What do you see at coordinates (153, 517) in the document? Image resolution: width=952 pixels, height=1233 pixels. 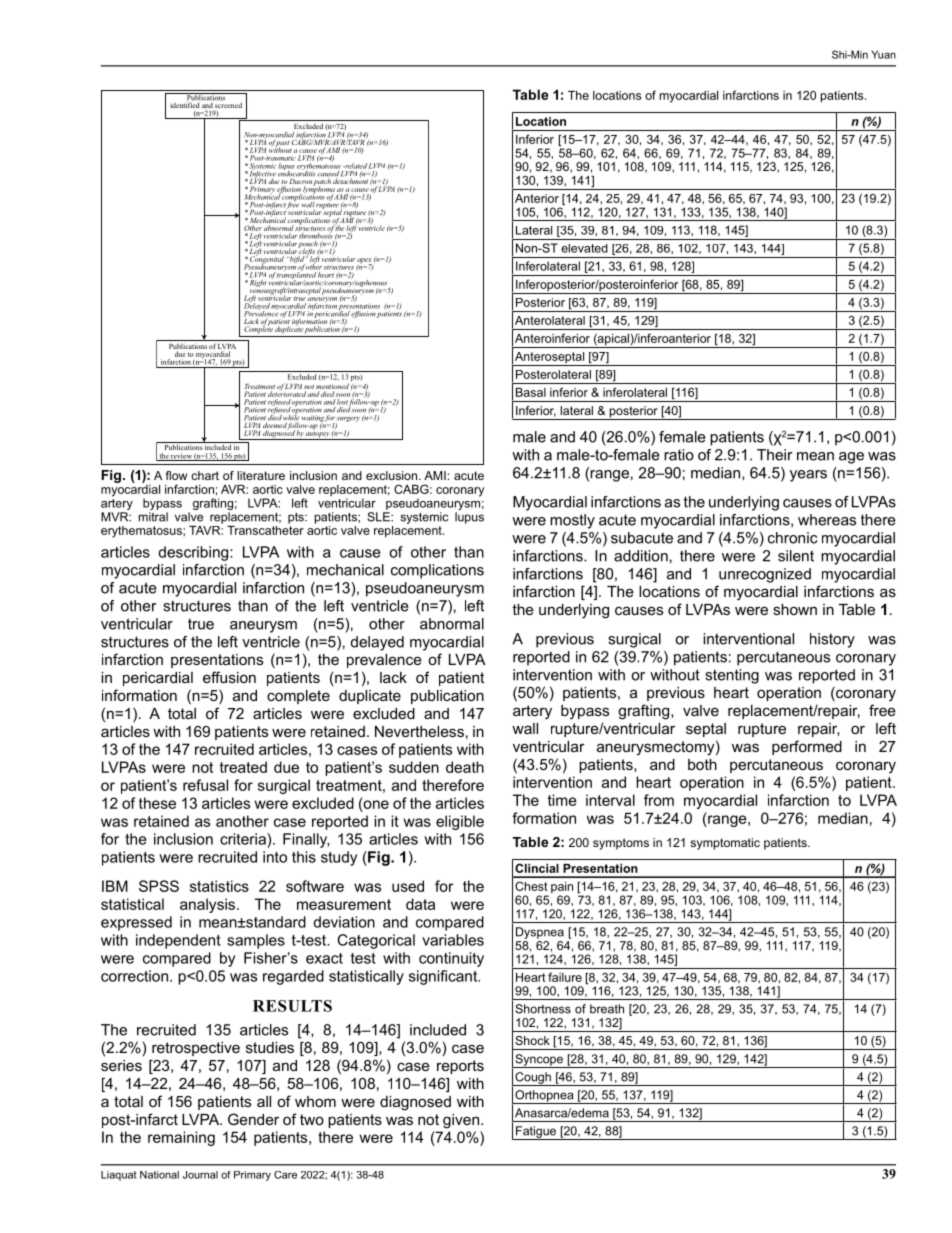 I see `mitral` at bounding box center [153, 517].
